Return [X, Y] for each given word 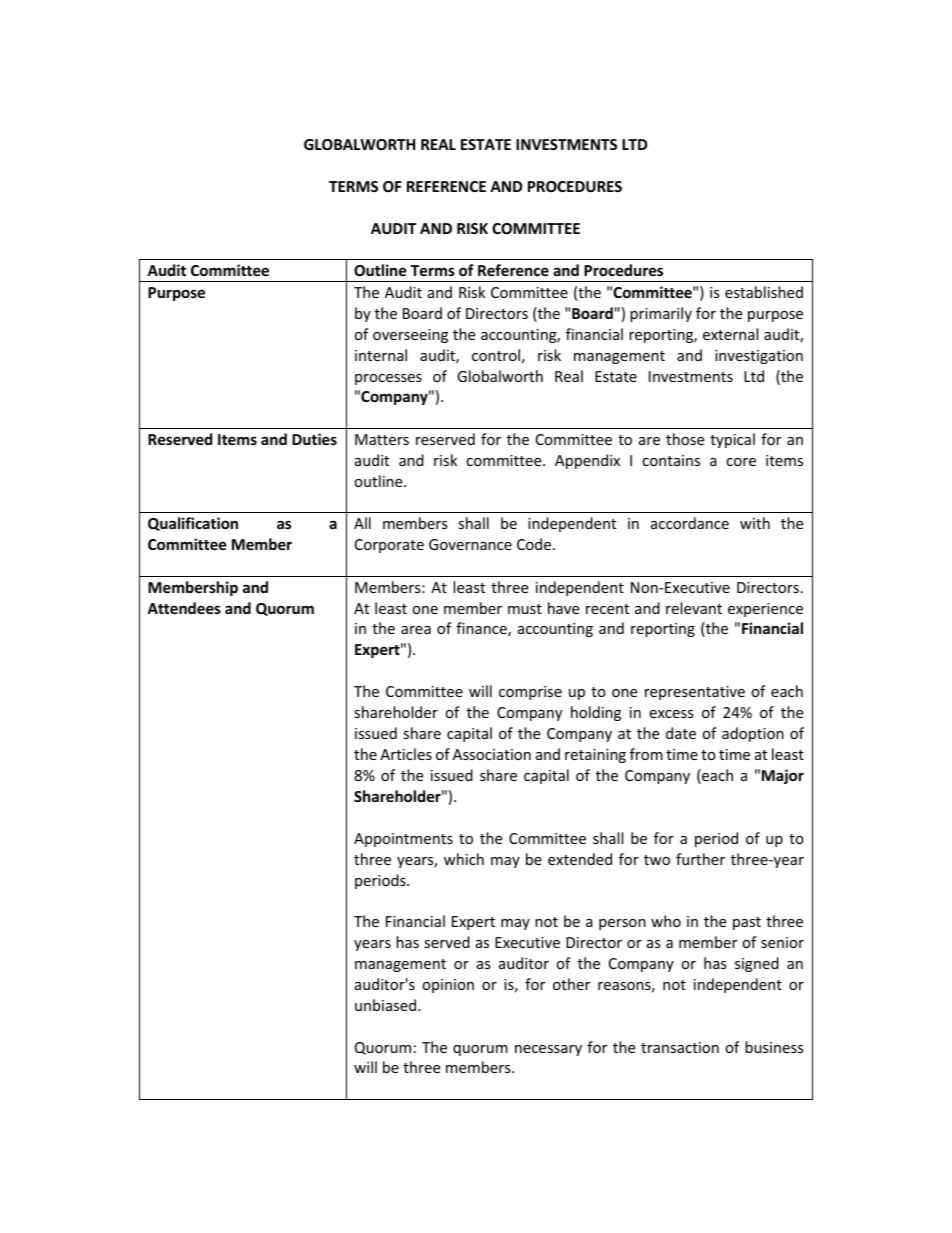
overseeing [410, 336]
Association [492, 754]
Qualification [193, 524]
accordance [690, 523]
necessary [548, 1050]
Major [783, 776]
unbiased [387, 1005]
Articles [406, 754]
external [730, 334]
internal [381, 355]
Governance [470, 544]
